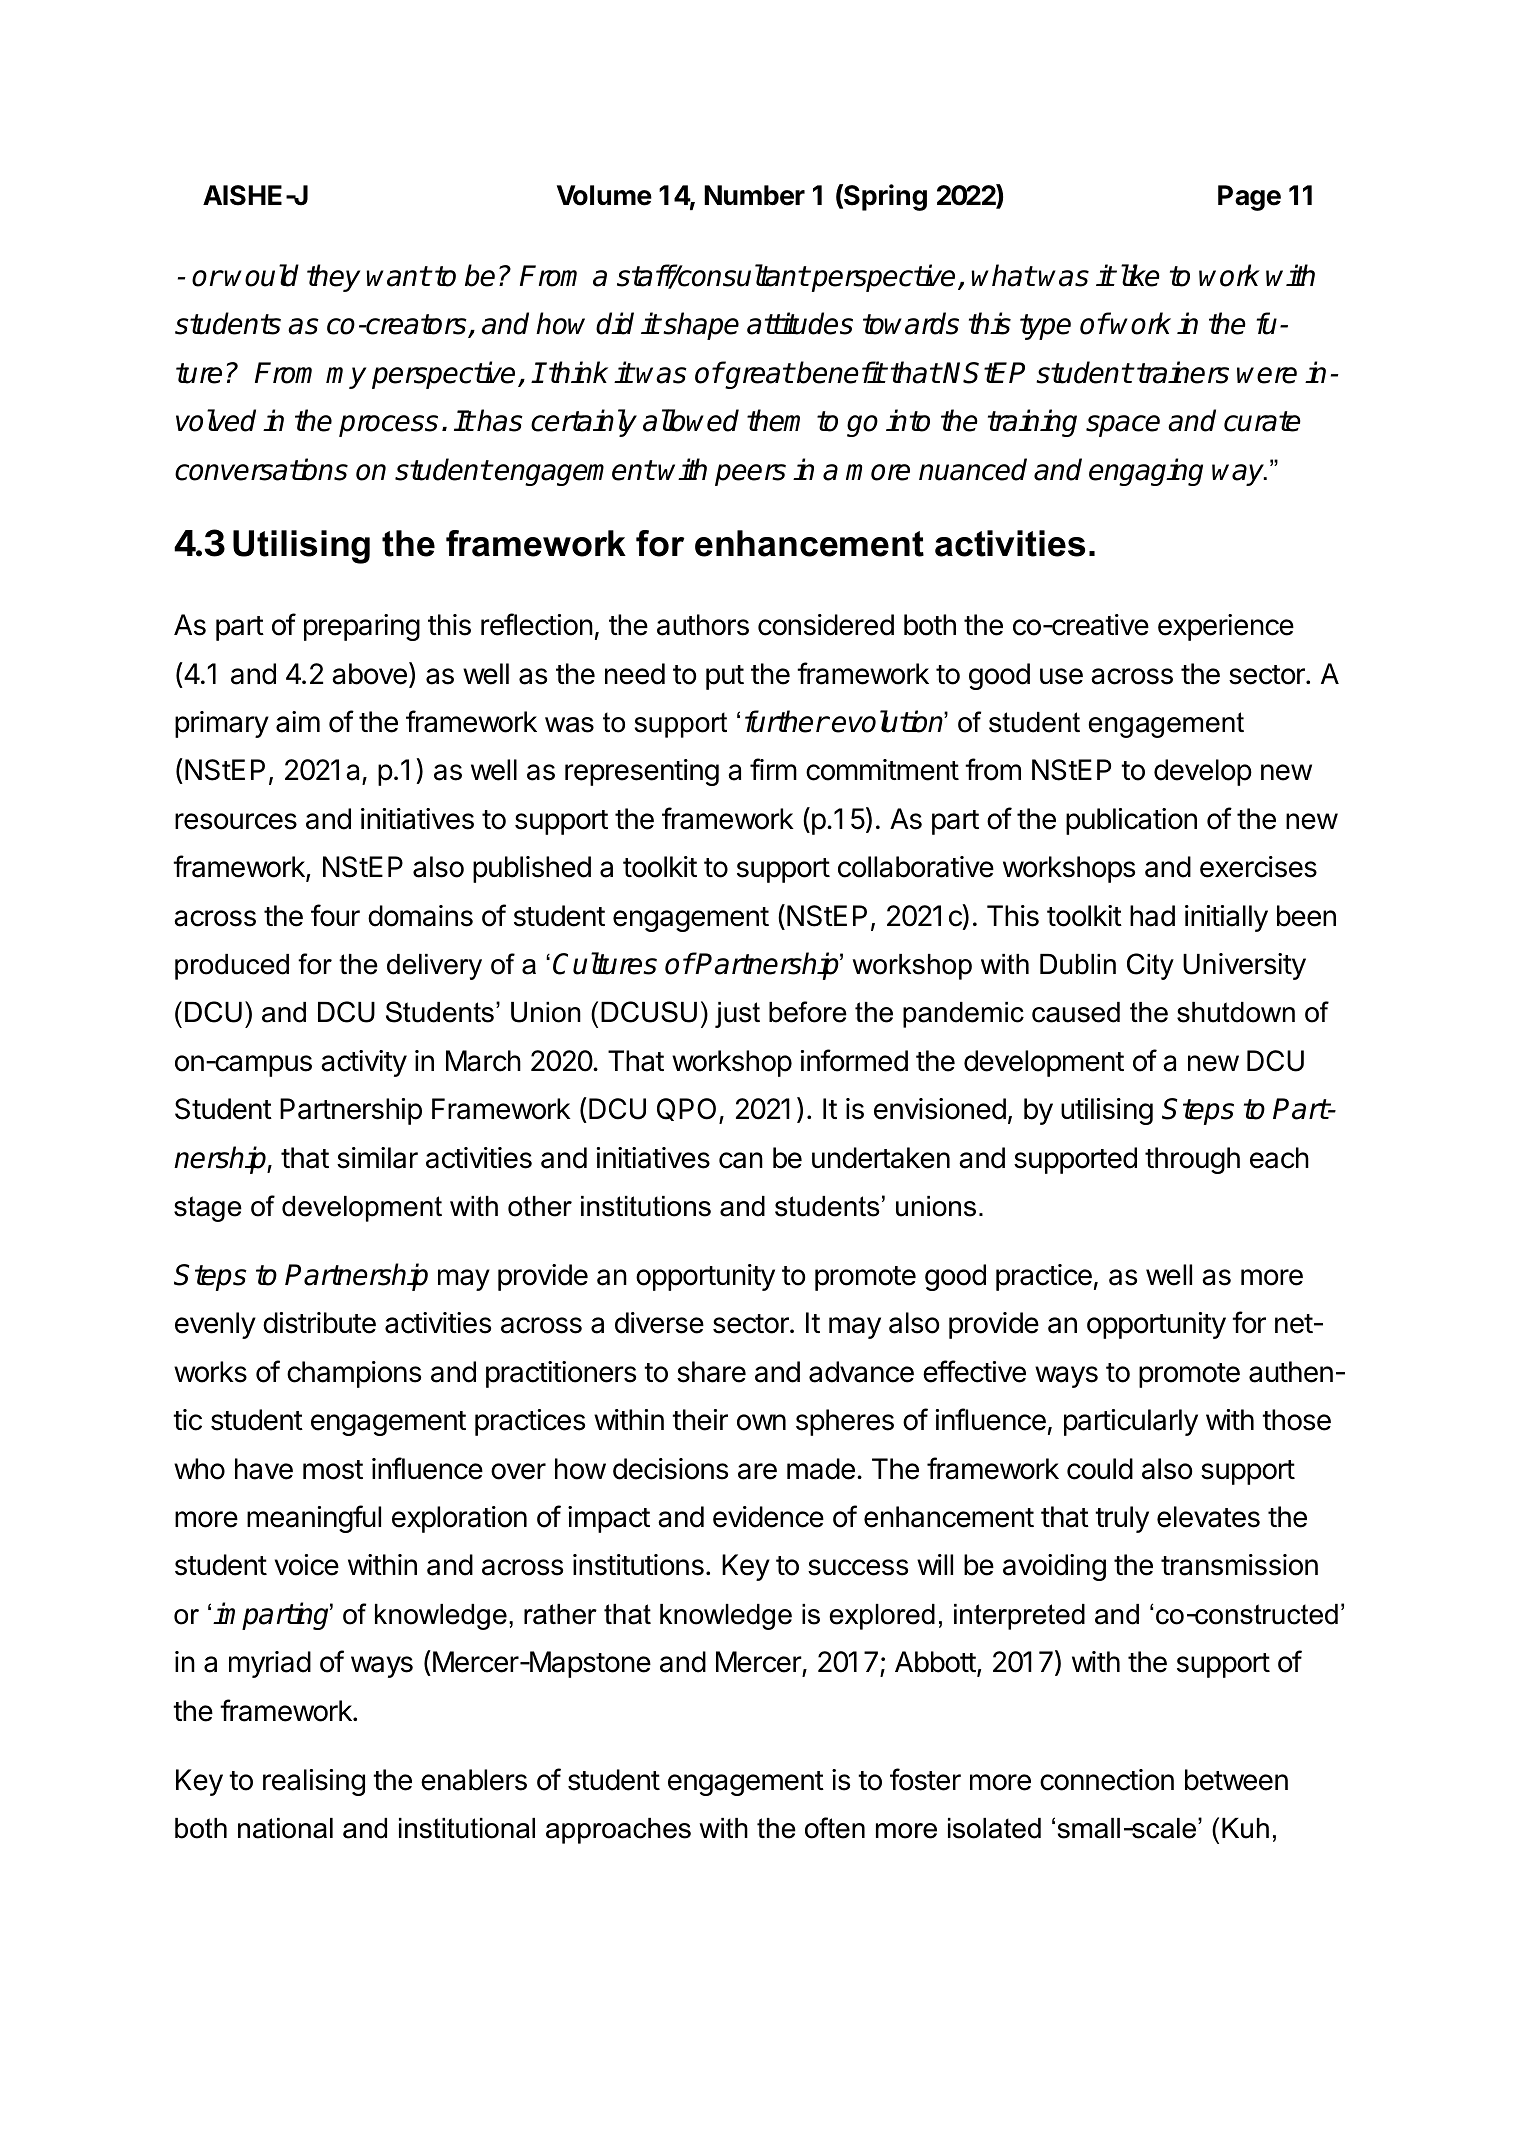  Describe the element at coordinates (314, 1782) in the screenshot. I see `realising` at that location.
